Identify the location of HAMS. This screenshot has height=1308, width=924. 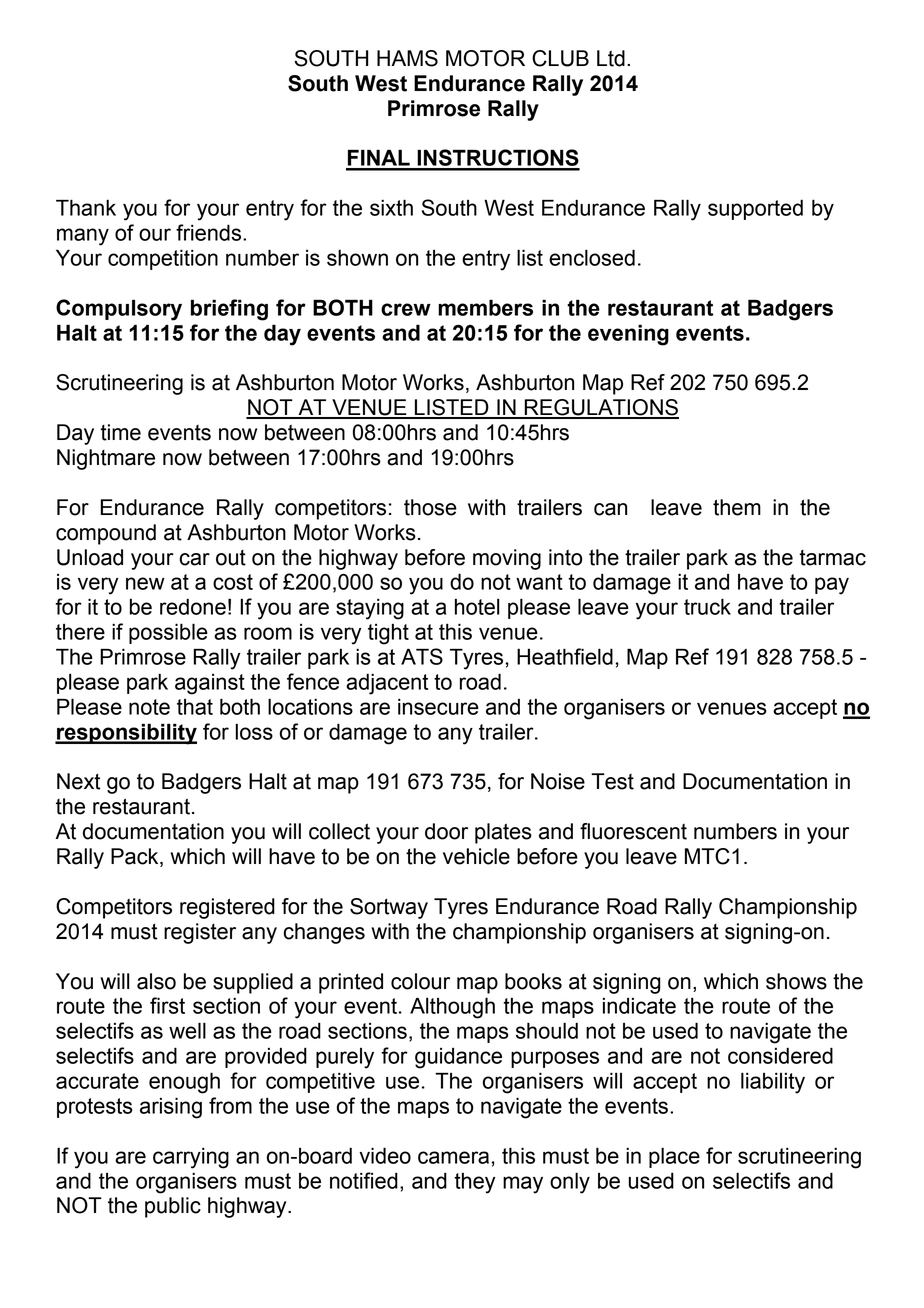
(407, 58).
